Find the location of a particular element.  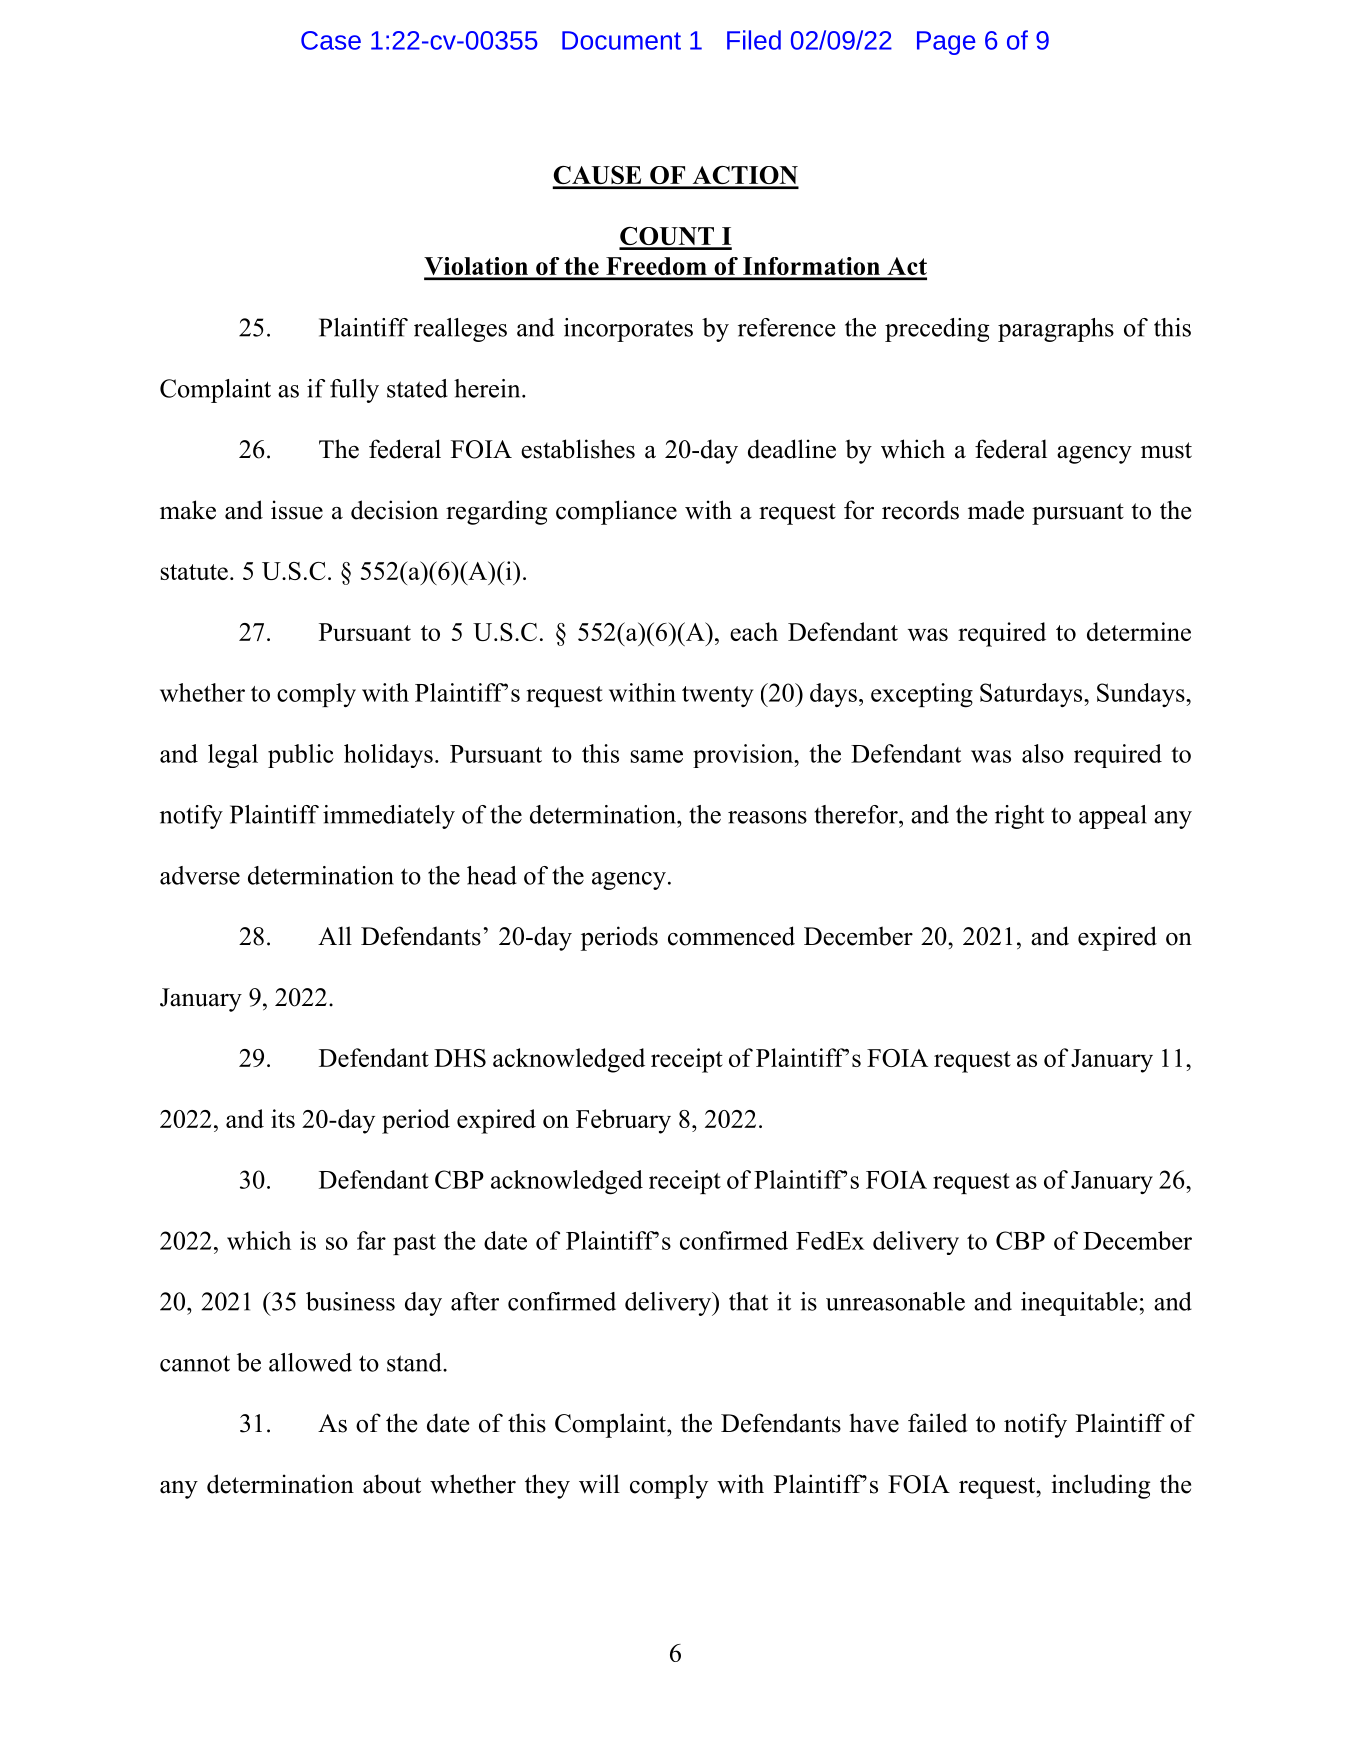

paragraphs is located at coordinates (1056, 330).
